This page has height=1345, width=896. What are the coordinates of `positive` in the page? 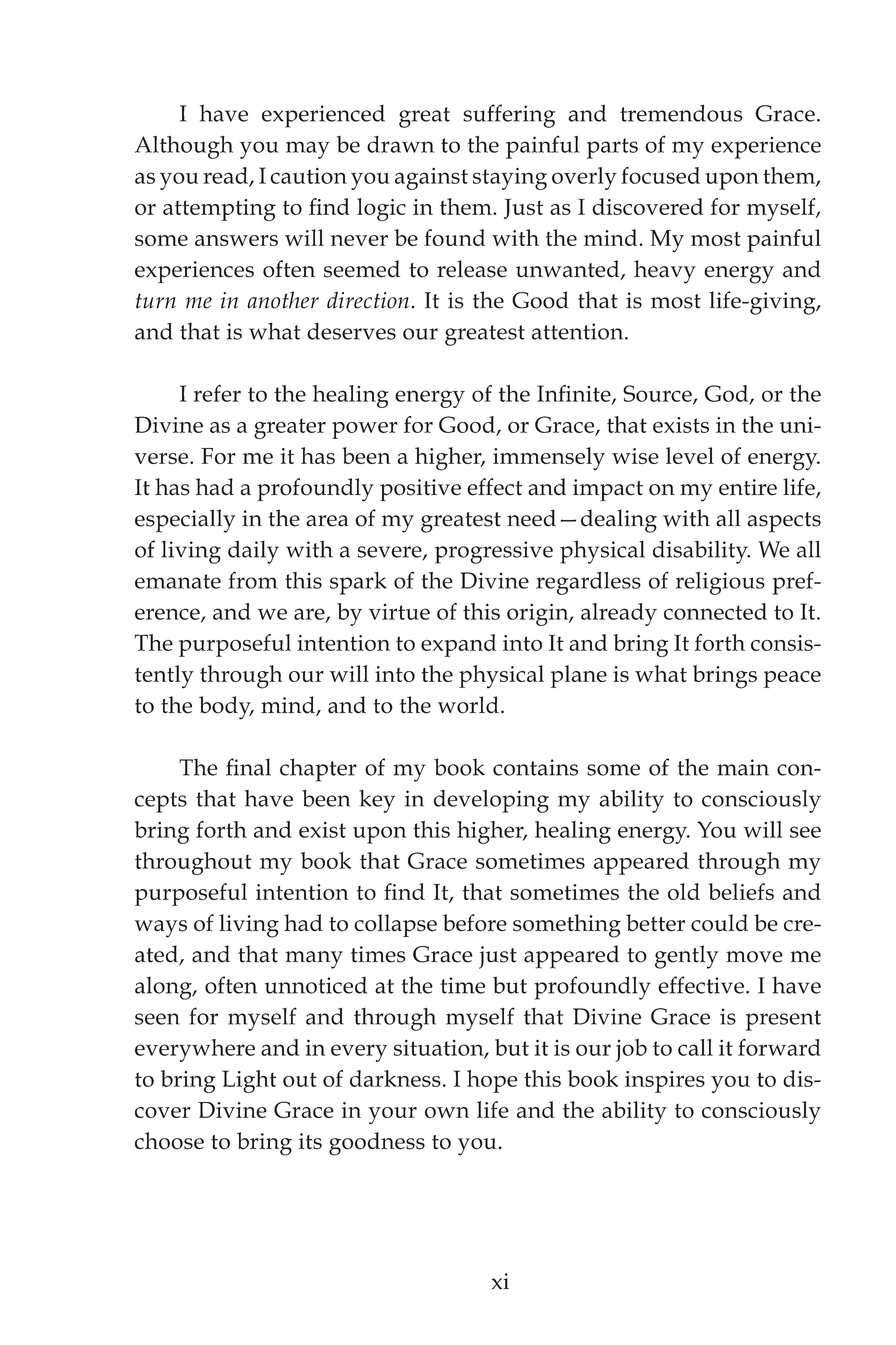 It's located at (420, 490).
